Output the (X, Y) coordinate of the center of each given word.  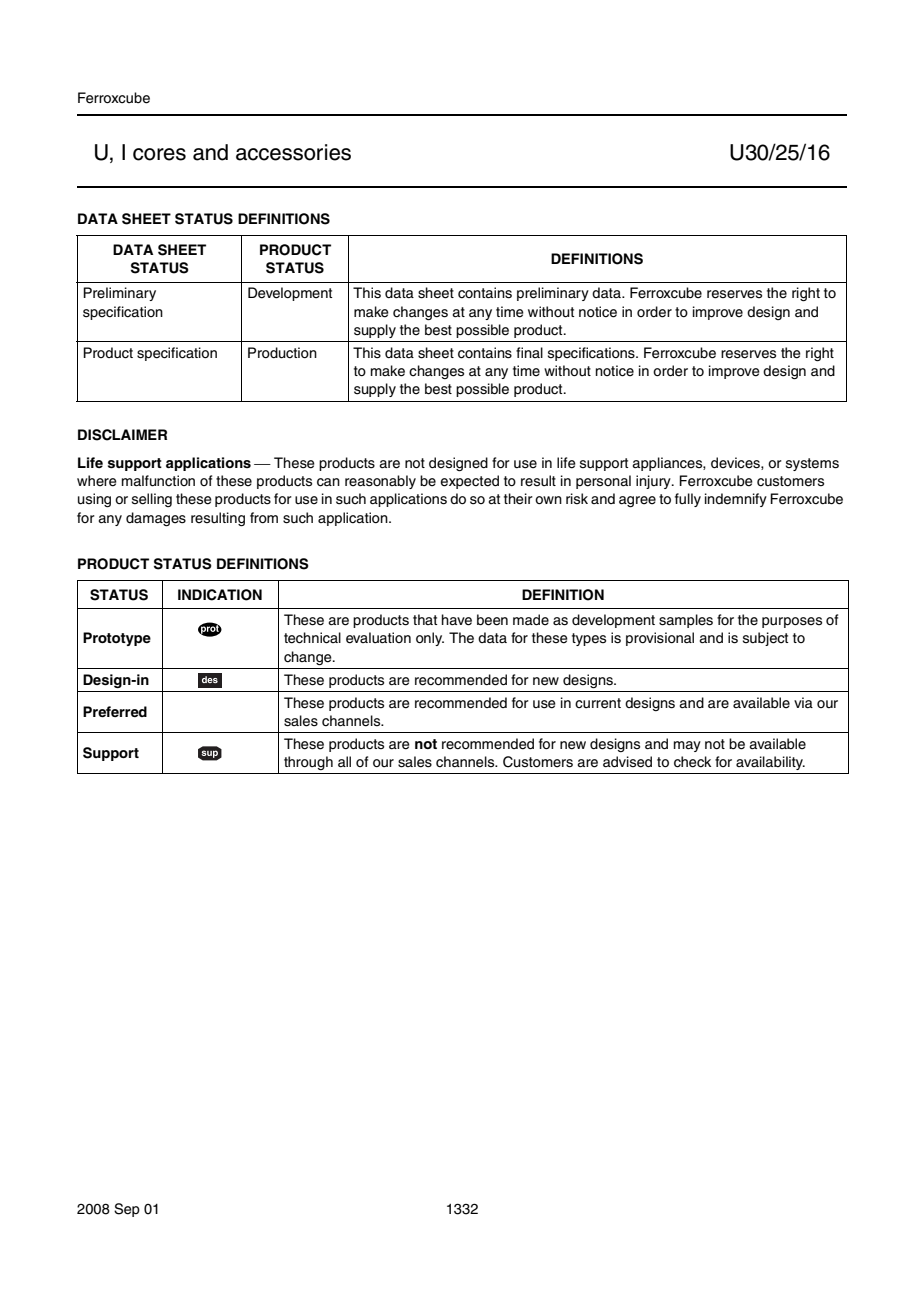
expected (469, 482)
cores (159, 154)
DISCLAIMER (122, 435)
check (692, 762)
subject (765, 639)
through (308, 763)
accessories (293, 152)
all (344, 762)
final (529, 352)
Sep (127, 1210)
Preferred (115, 711)
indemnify (736, 500)
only (430, 639)
